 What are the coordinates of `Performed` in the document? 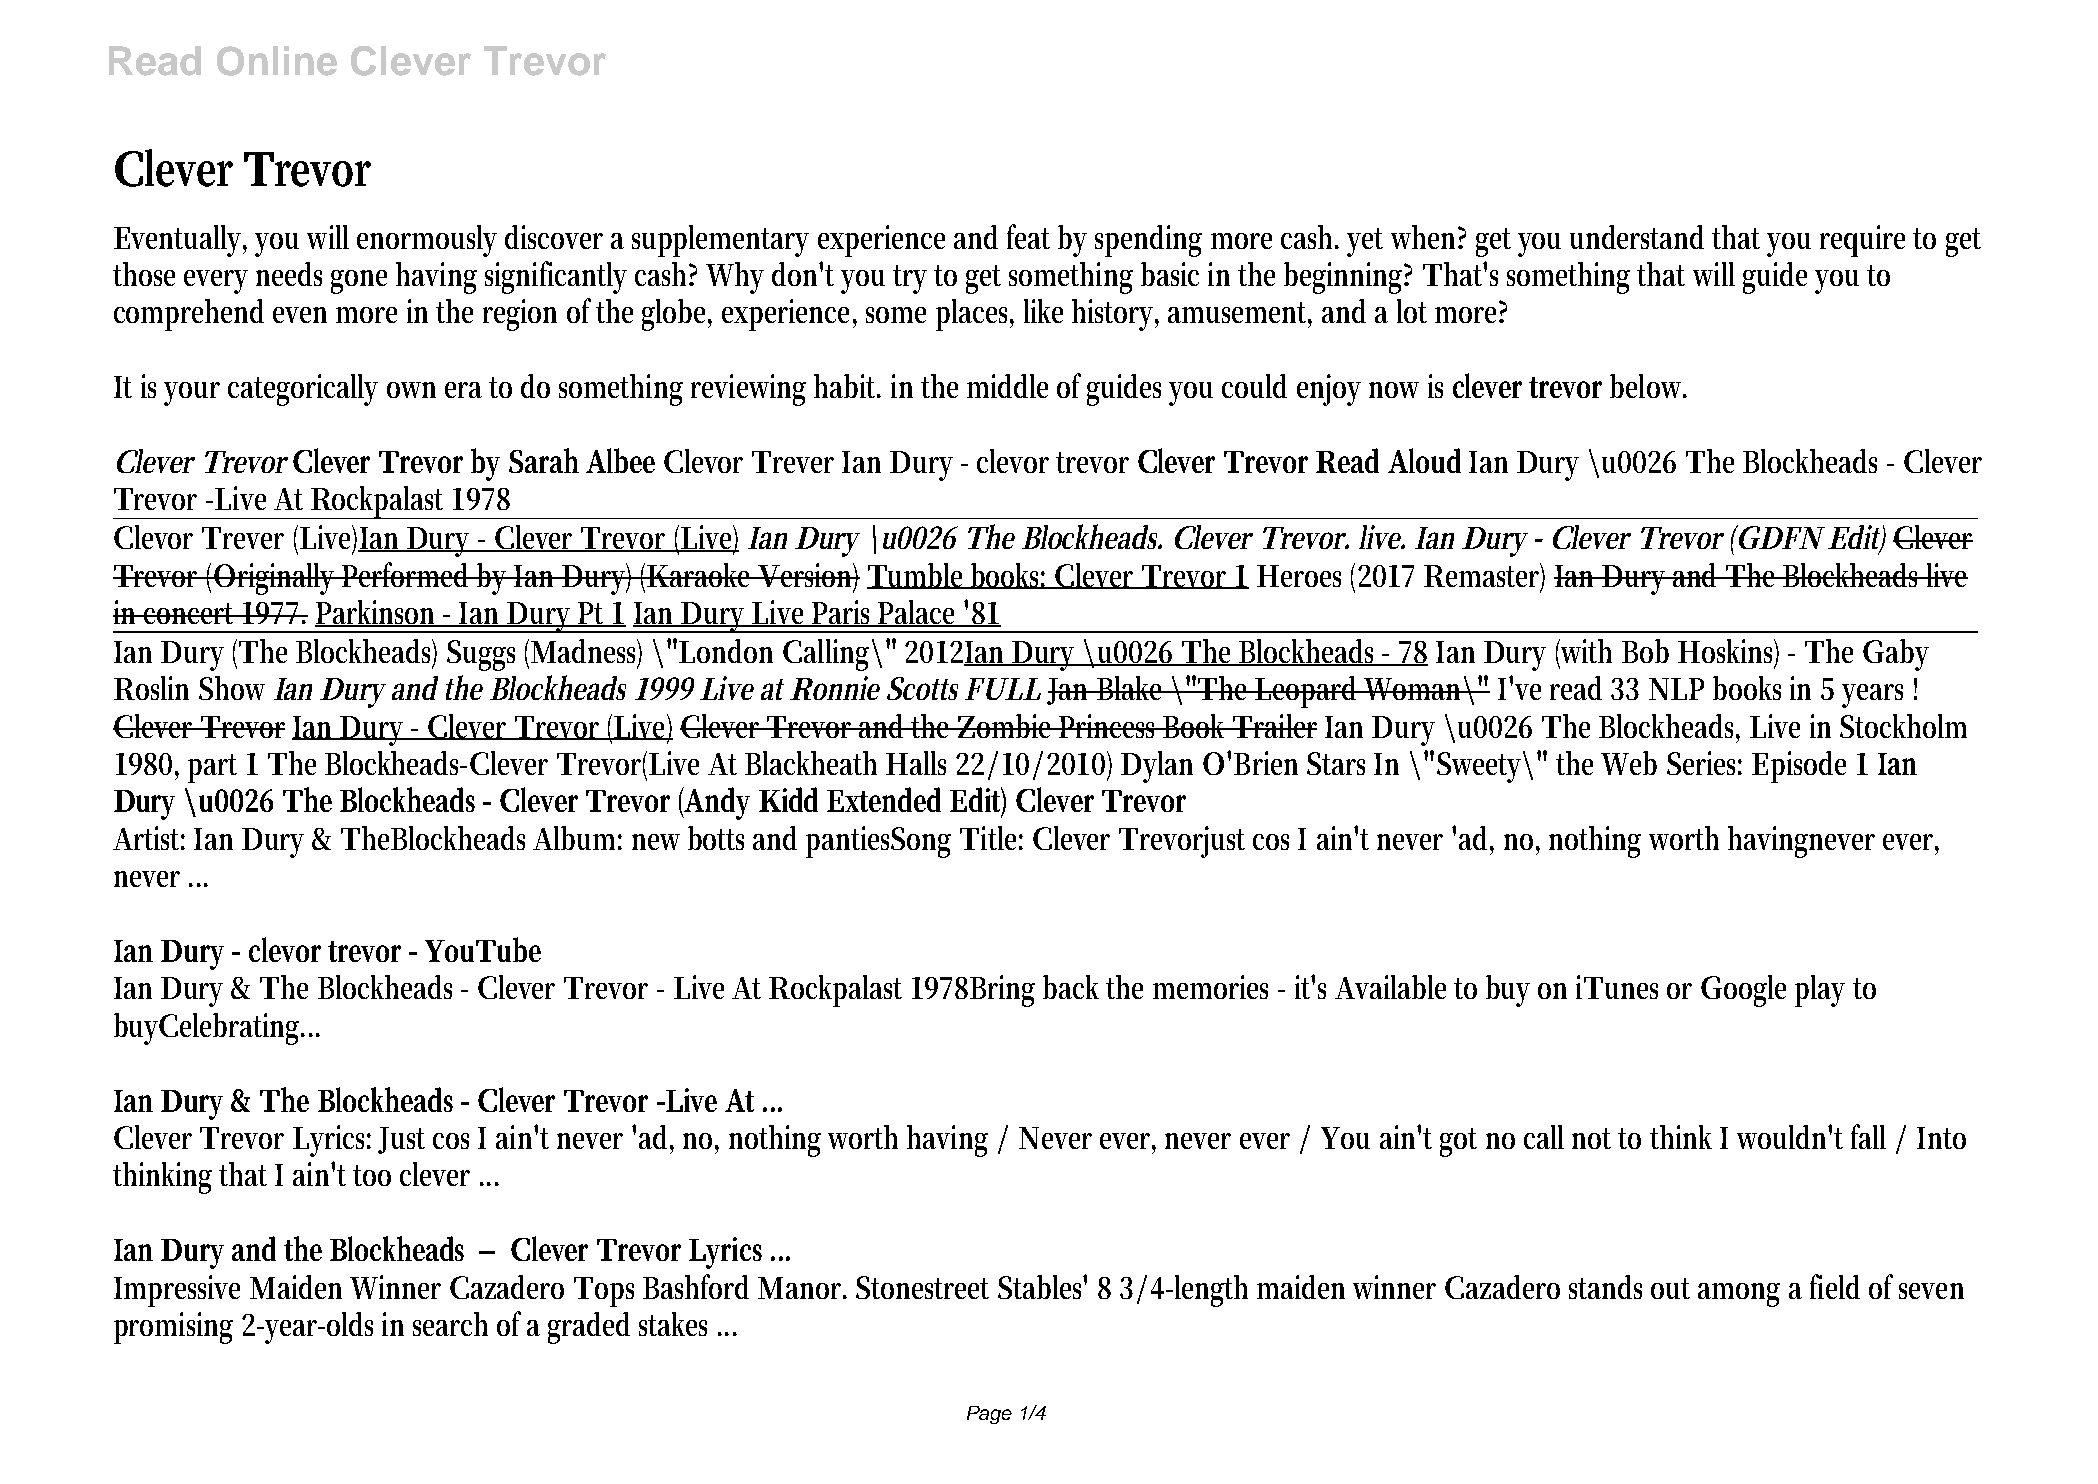 It's located at (408, 574).
